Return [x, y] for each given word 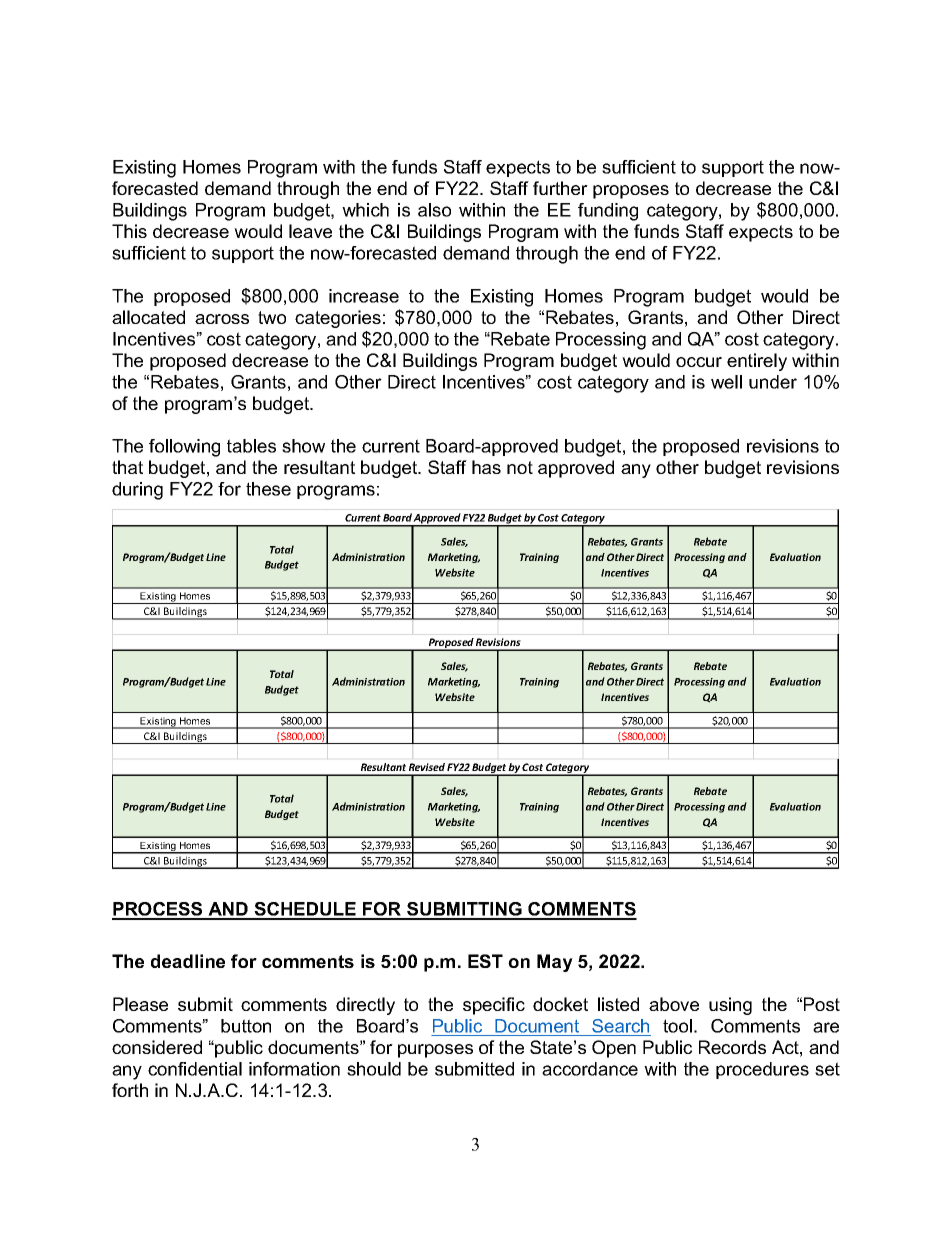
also [434, 210]
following [184, 448]
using [730, 1006]
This [129, 231]
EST [485, 961]
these [268, 489]
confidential [195, 1069]
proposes [631, 192]
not [520, 467]
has [486, 467]
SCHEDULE [305, 910]
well [726, 382]
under [773, 382]
